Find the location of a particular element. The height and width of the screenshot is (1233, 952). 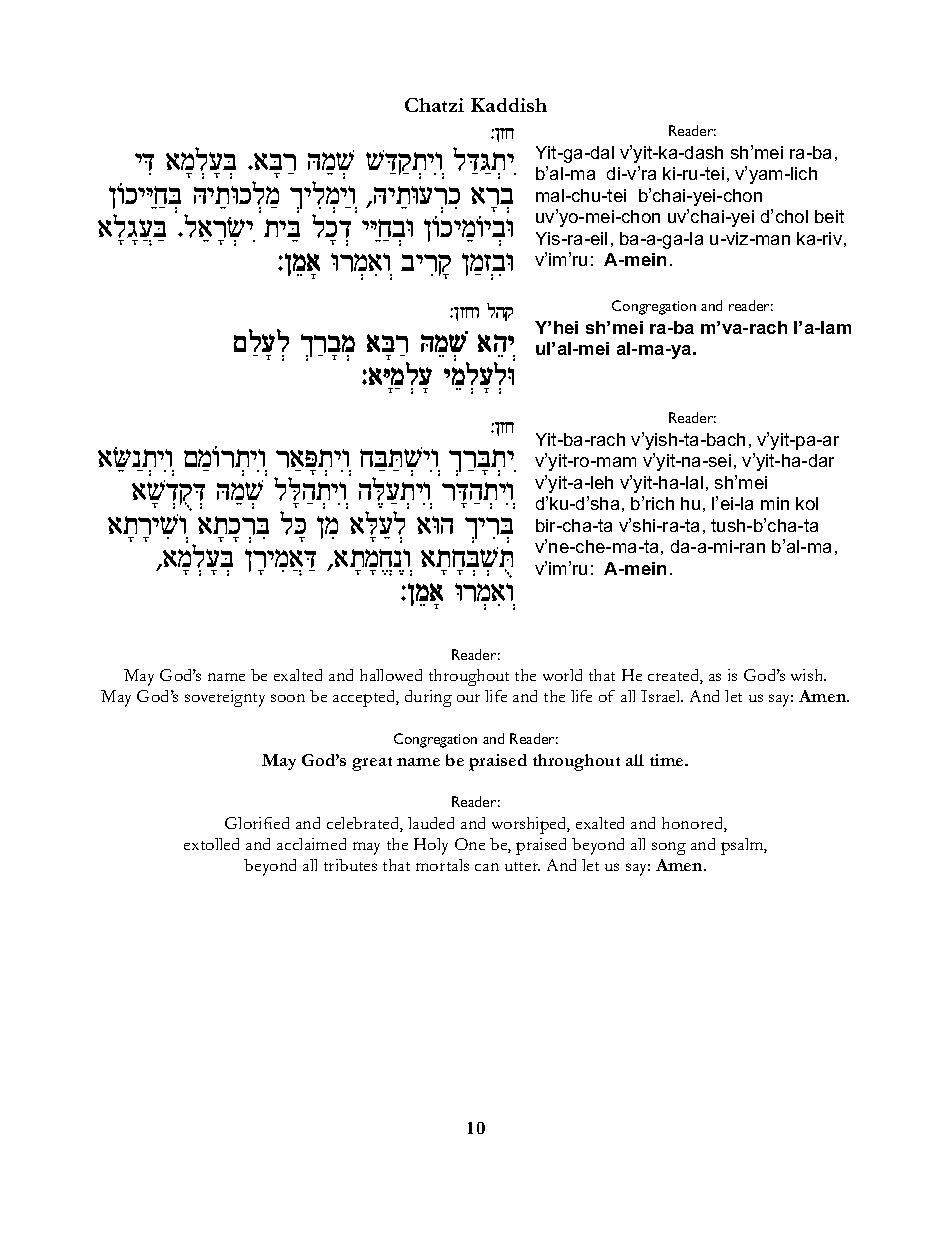

min is located at coordinates (775, 503).
